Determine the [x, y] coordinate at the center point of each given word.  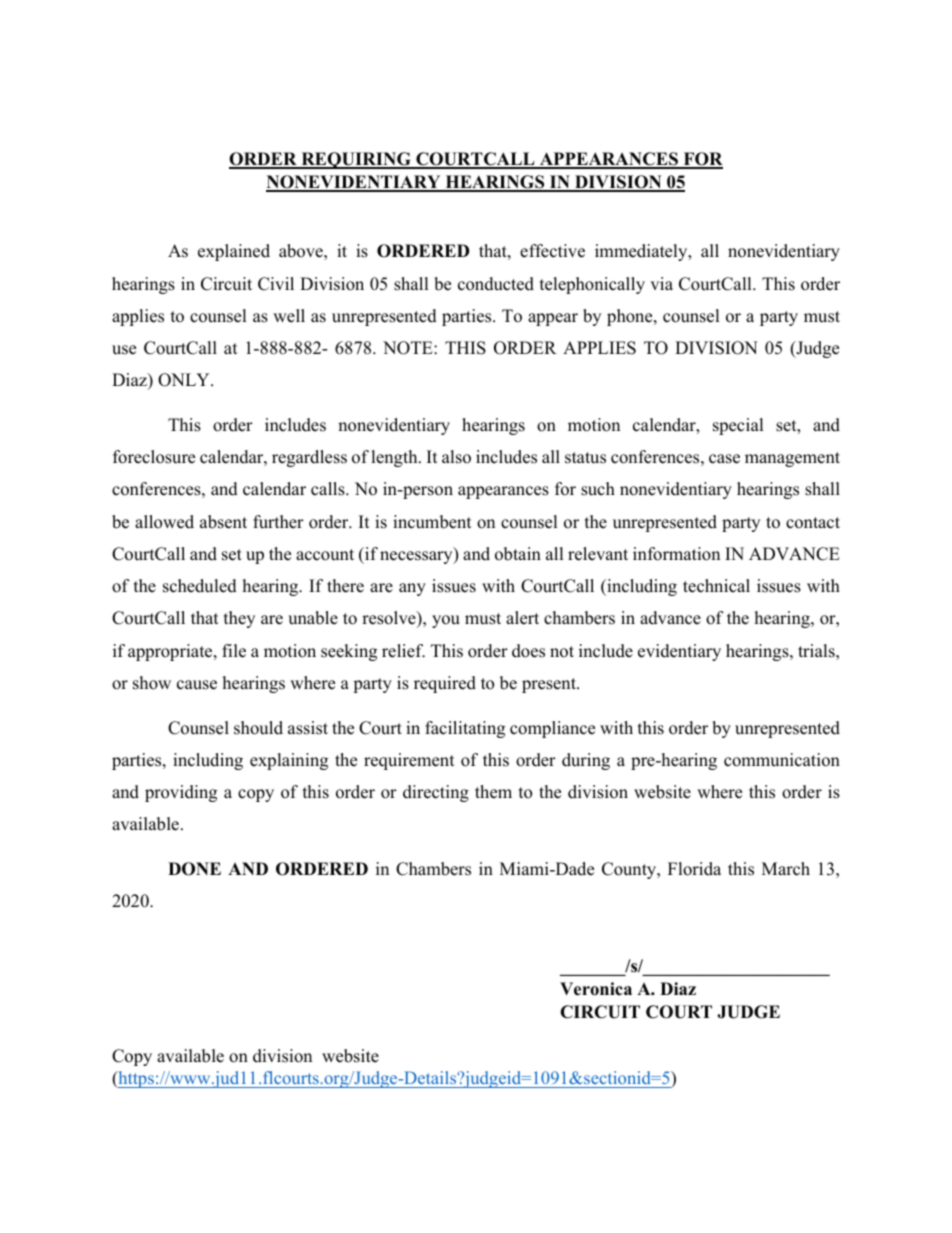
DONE [194, 869]
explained [234, 252]
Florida [694, 869]
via [661, 283]
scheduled [200, 586]
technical [716, 586]
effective [552, 251]
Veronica [596, 989]
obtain [518, 554]
